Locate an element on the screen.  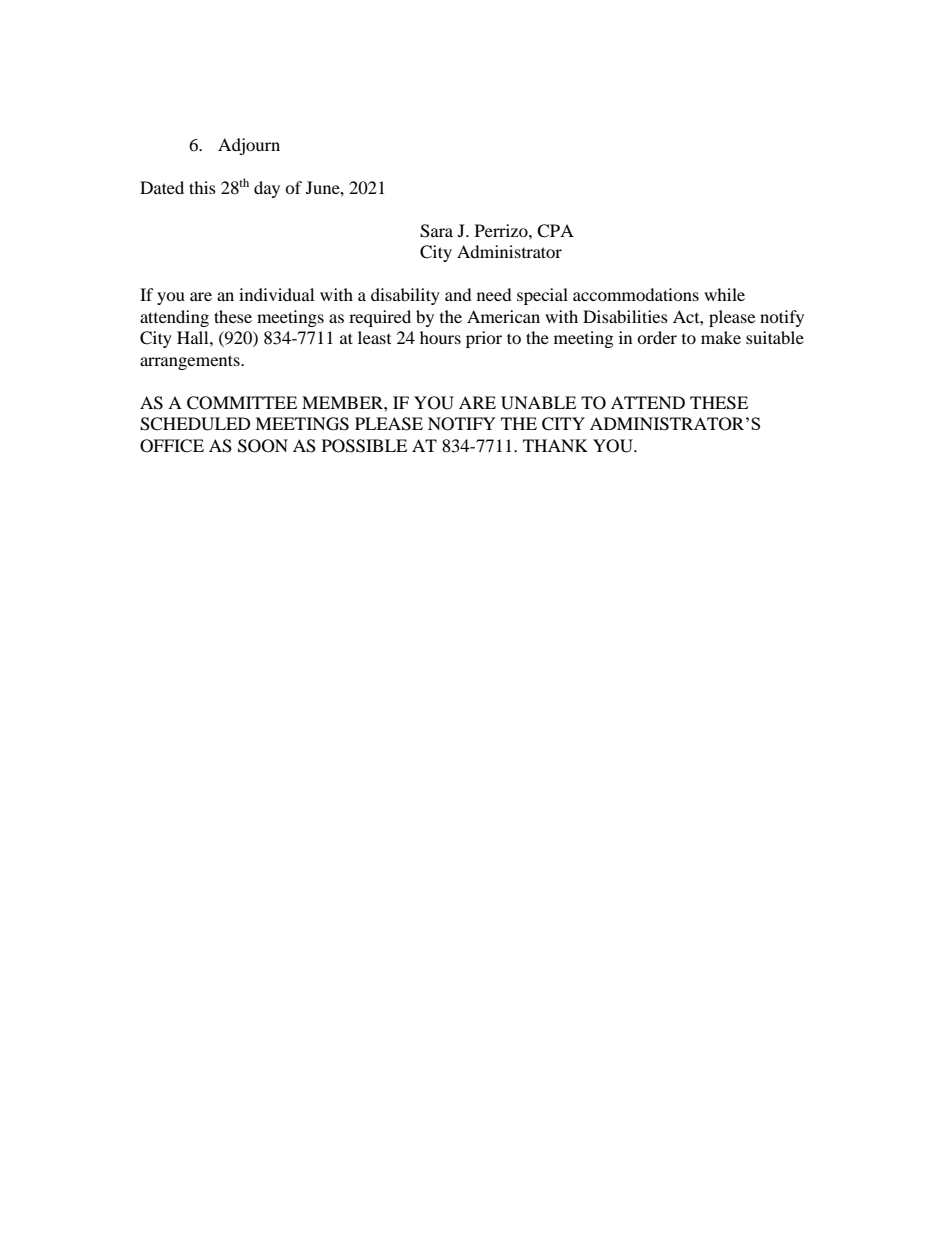
arrangements is located at coordinates (191, 362).
